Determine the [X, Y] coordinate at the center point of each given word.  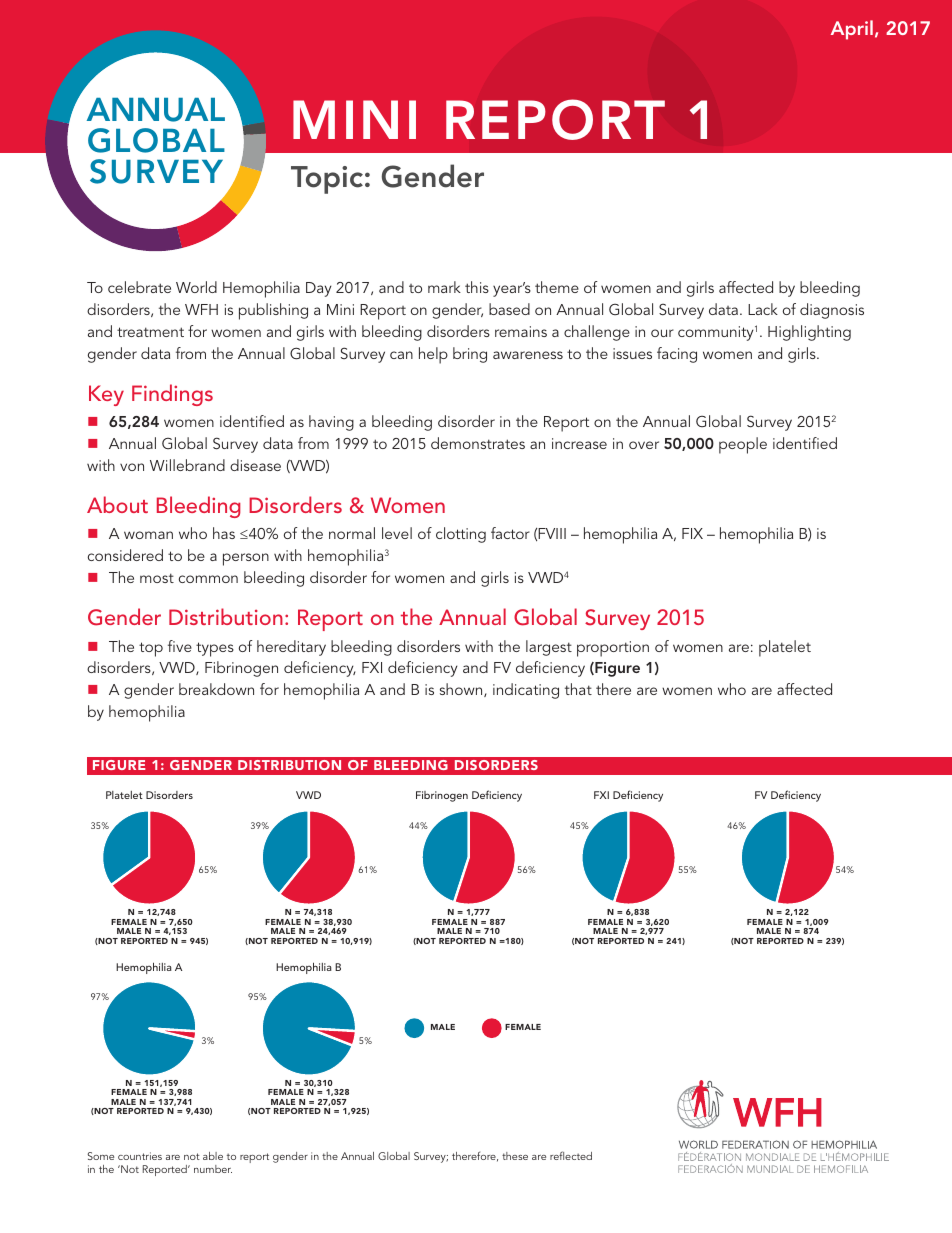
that [578, 689]
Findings [172, 395]
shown [462, 690]
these [515, 1156]
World [196, 287]
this [477, 287]
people [743, 445]
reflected [571, 1155]
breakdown [216, 689]
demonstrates [478, 443]
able [213, 1156]
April [852, 30]
